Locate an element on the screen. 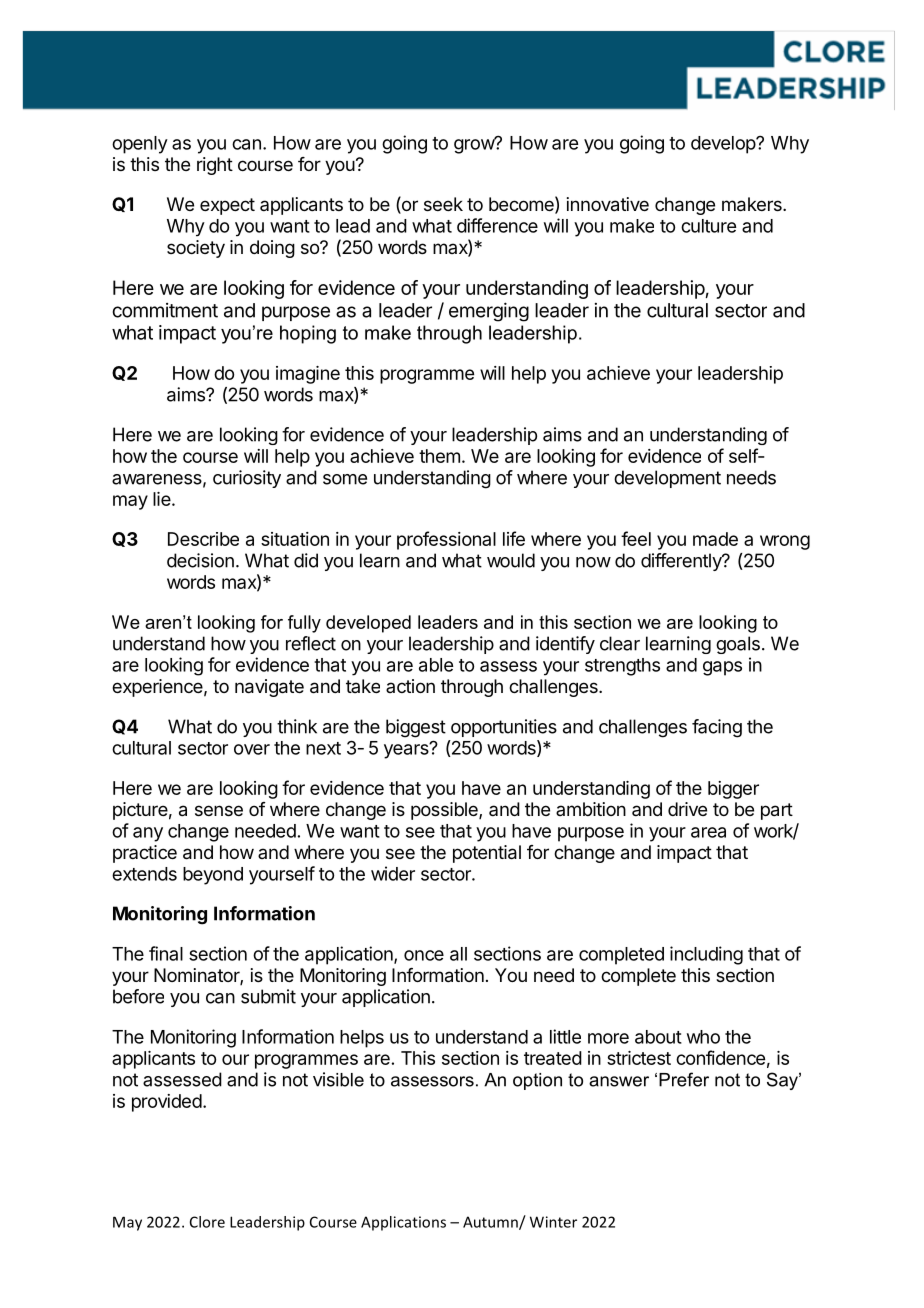  area is located at coordinates (708, 832).
